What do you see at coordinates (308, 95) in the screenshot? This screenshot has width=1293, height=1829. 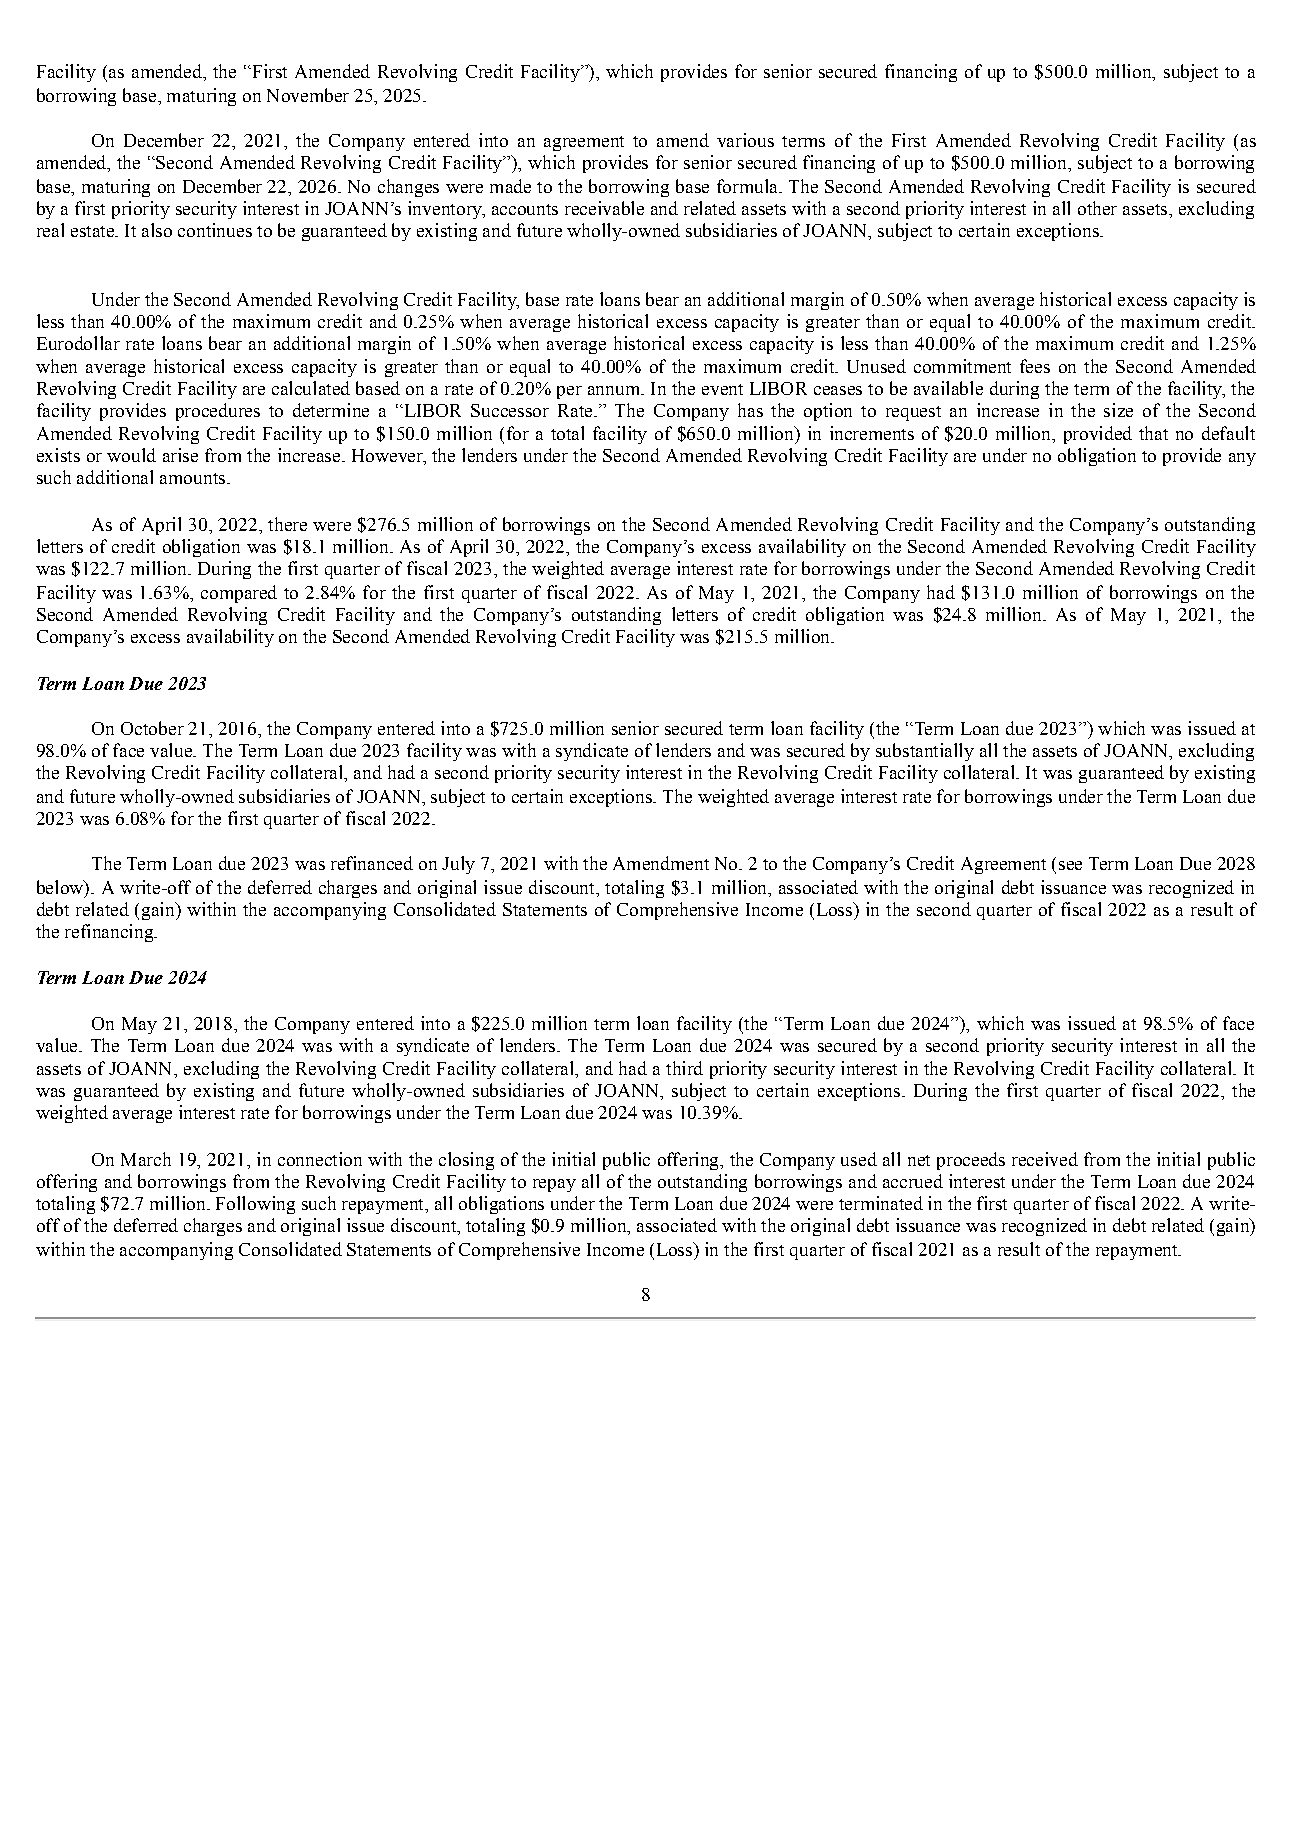 I see `November` at bounding box center [308, 95].
